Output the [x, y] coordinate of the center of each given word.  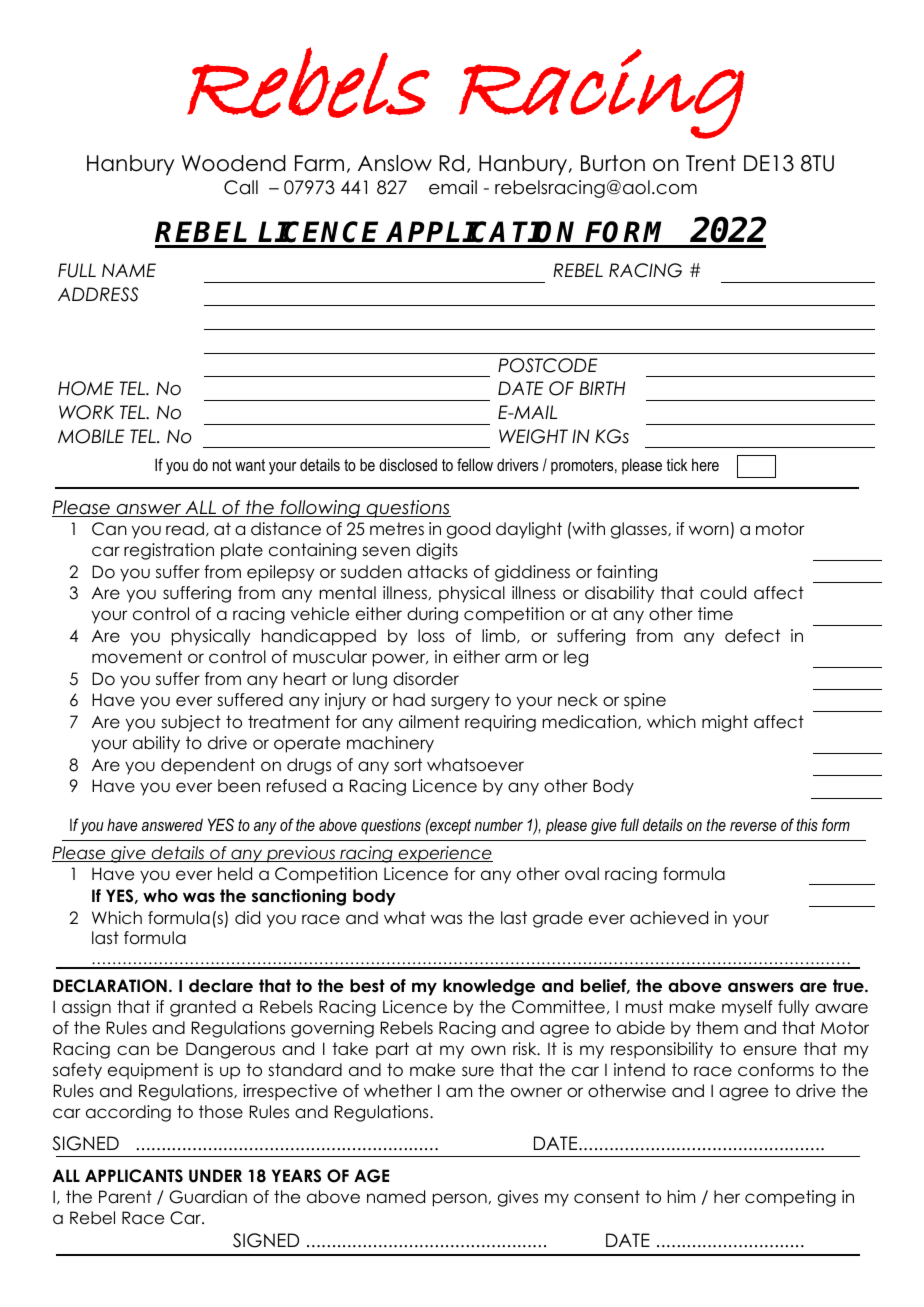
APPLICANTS [134, 1176]
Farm [319, 163]
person [460, 1200]
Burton [613, 163]
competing [790, 1198]
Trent [711, 163]
